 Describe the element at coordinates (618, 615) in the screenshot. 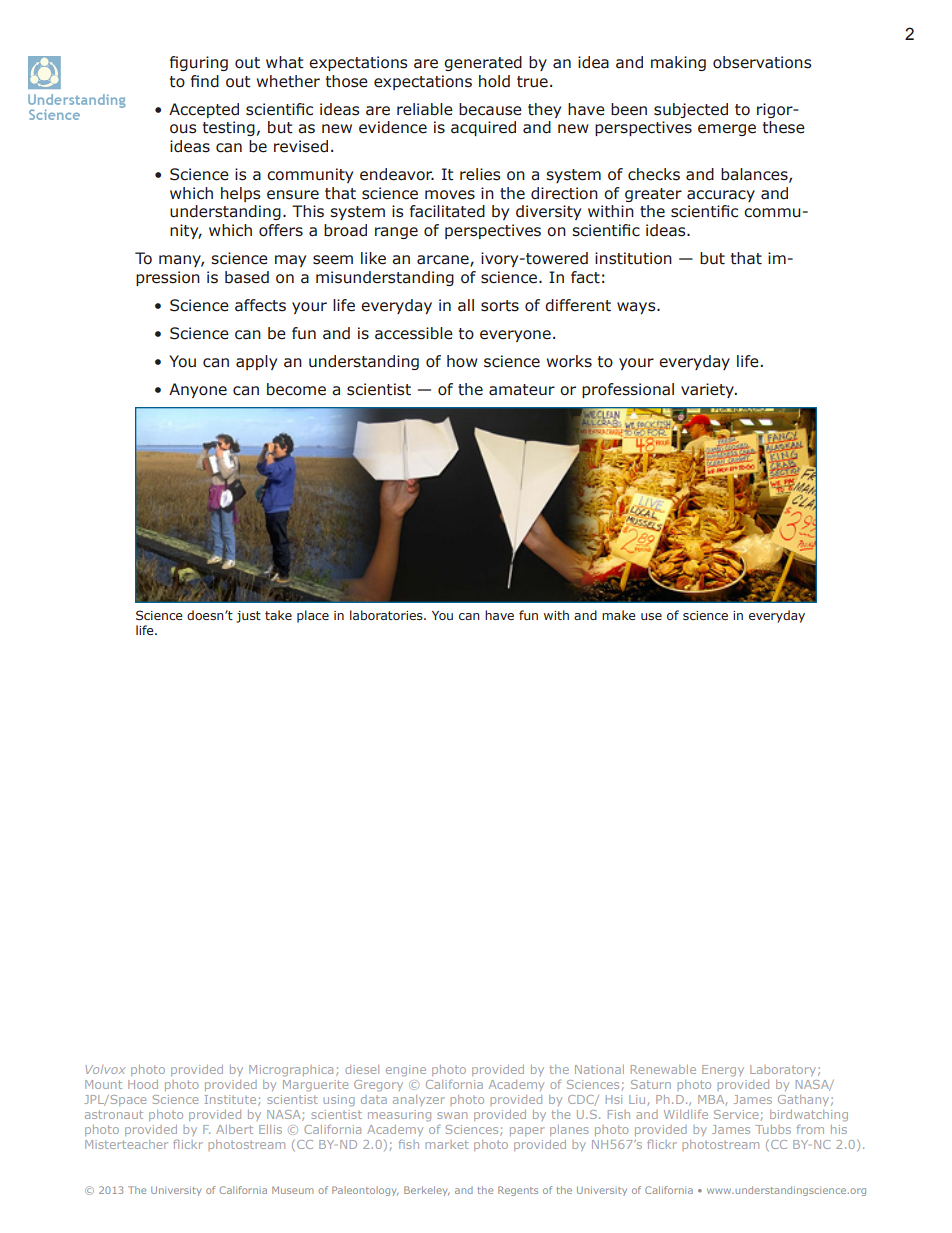

I see `make` at that location.
